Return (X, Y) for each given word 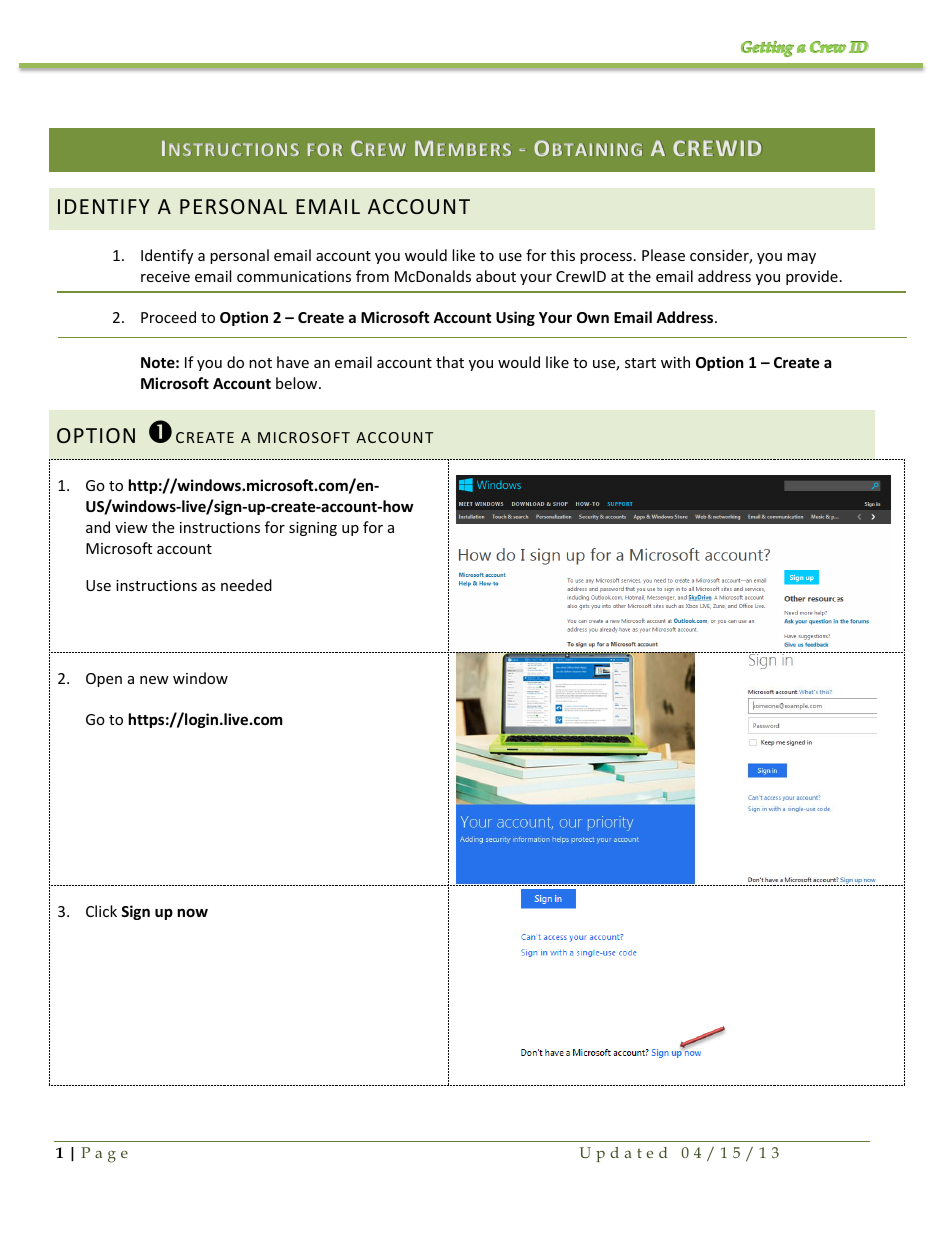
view (131, 527)
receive (165, 276)
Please (663, 255)
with (675, 362)
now (193, 912)
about (496, 276)
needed (246, 585)
